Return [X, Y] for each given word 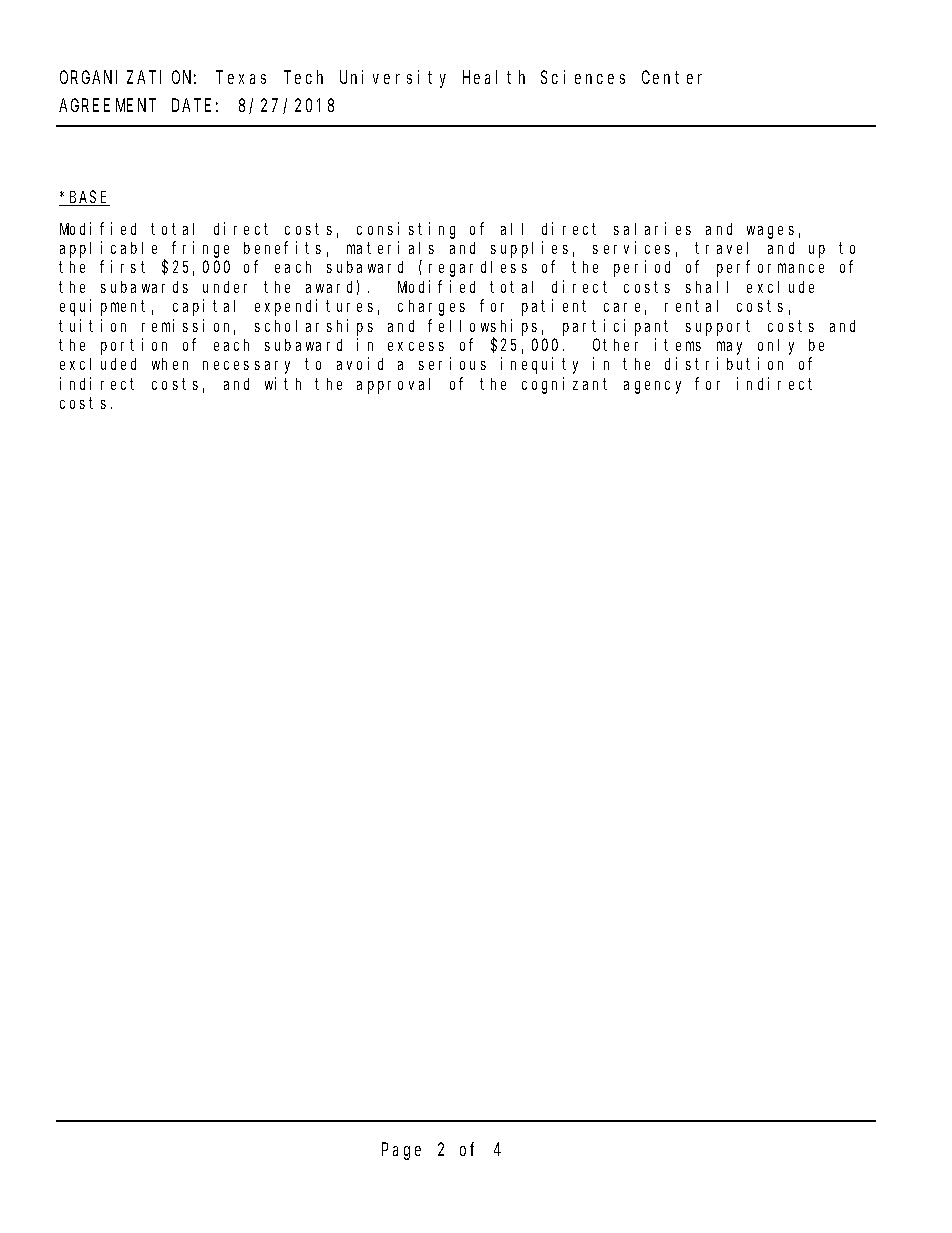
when [170, 364]
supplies [529, 249]
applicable [108, 249]
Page [401, 1152]
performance [770, 269]
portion [134, 346]
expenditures [314, 307]
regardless [478, 269]
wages [770, 232]
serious [452, 363]
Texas [242, 78]
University [393, 79]
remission [188, 327]
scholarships [314, 327]
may [729, 348]
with [283, 383]
